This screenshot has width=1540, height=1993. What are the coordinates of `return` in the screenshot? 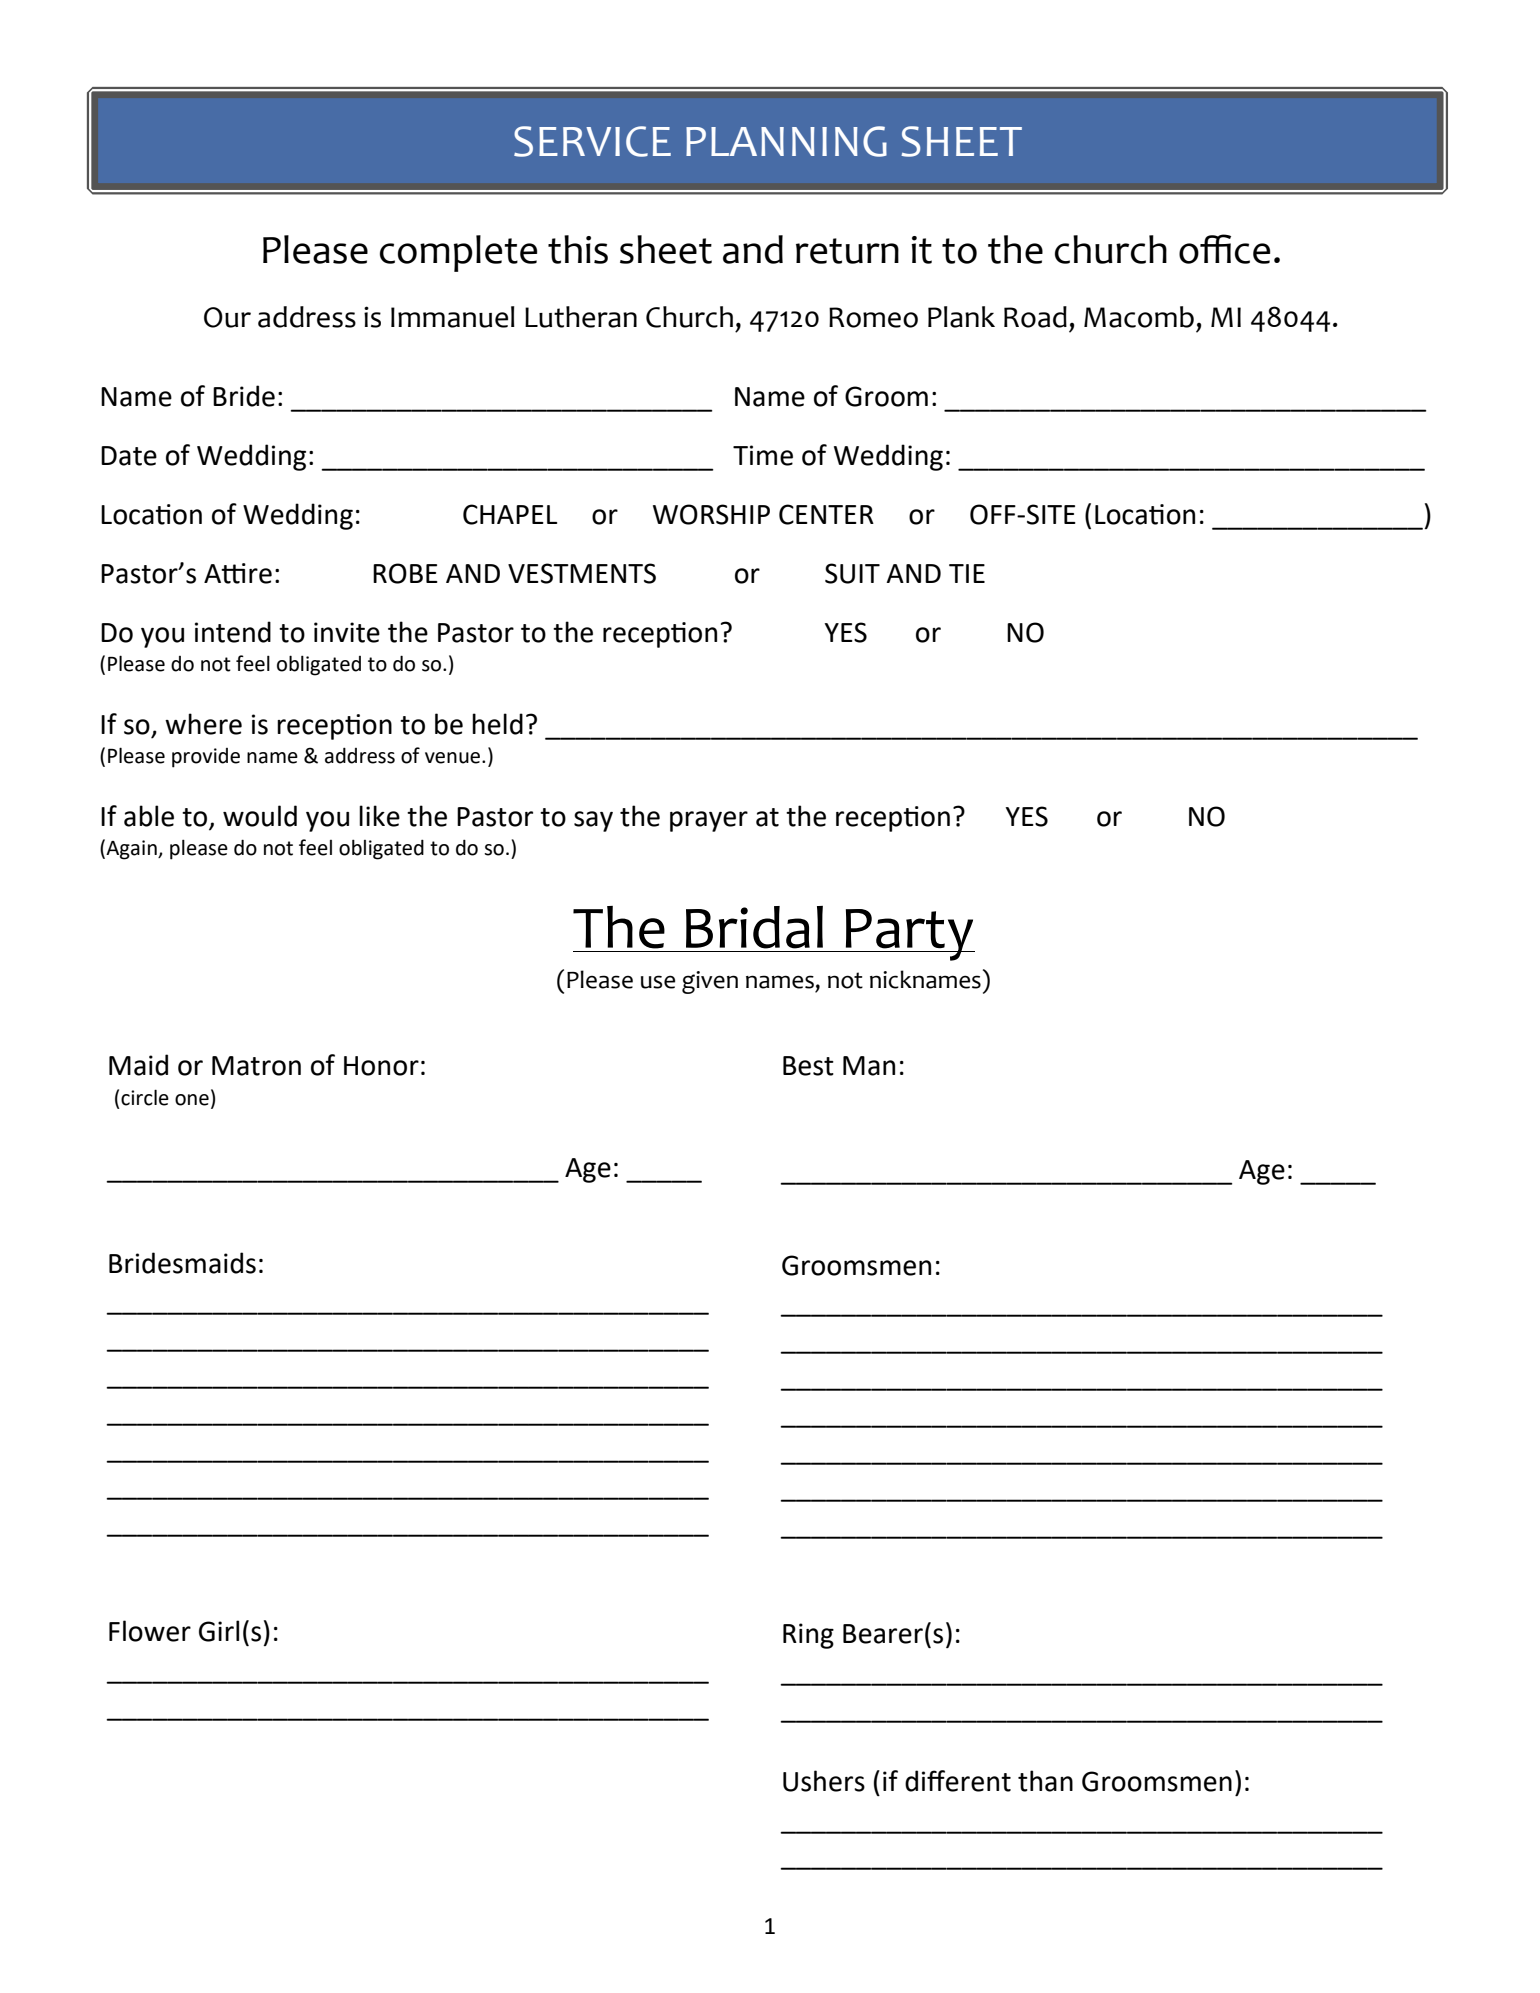 It's located at (847, 251).
